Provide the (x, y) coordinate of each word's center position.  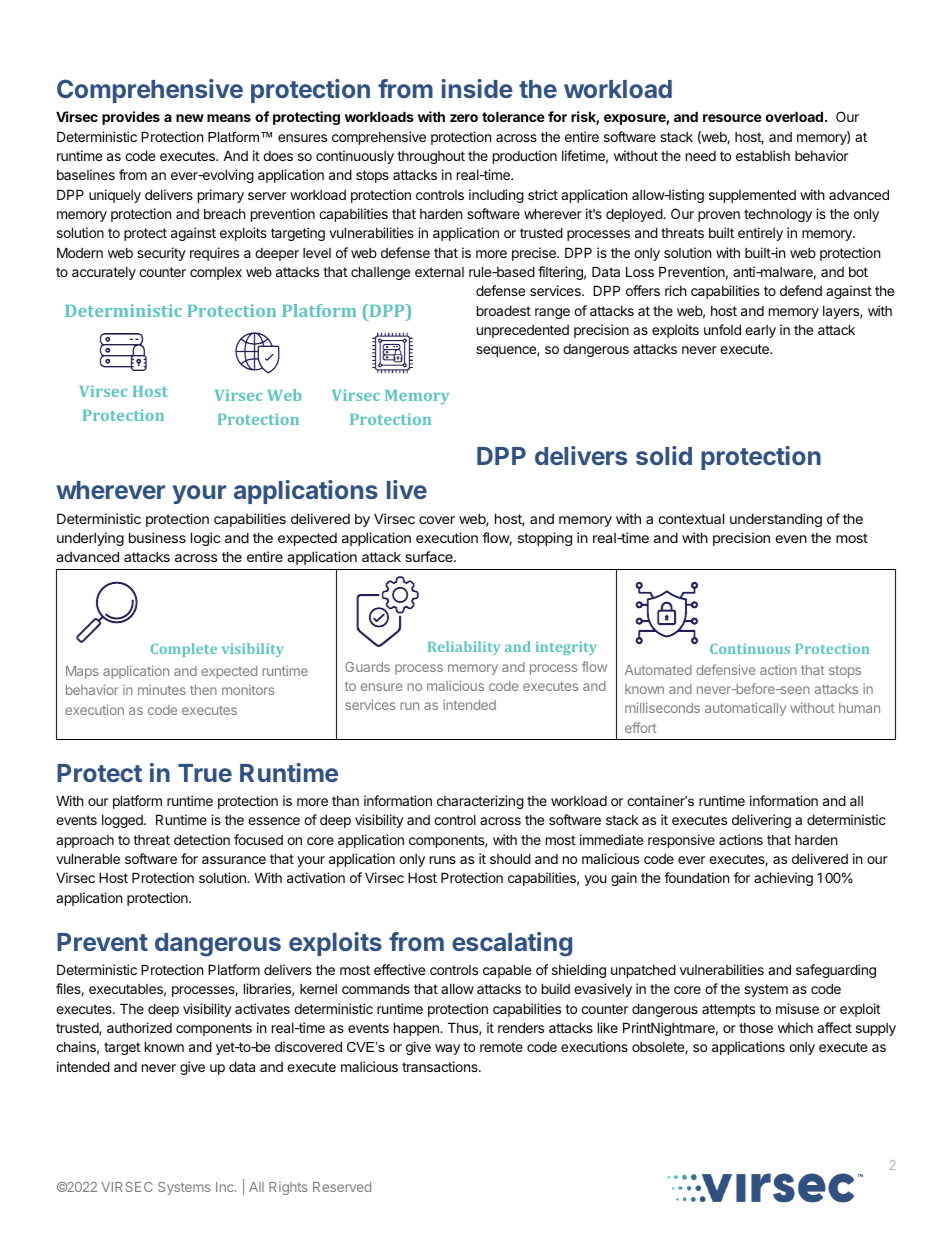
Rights (288, 1188)
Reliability (464, 648)
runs (443, 860)
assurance (234, 860)
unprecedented (523, 331)
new (190, 118)
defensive (726, 669)
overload (794, 116)
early (760, 331)
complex (216, 273)
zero (464, 118)
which (795, 1027)
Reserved (342, 1187)
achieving (783, 879)
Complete (184, 650)
